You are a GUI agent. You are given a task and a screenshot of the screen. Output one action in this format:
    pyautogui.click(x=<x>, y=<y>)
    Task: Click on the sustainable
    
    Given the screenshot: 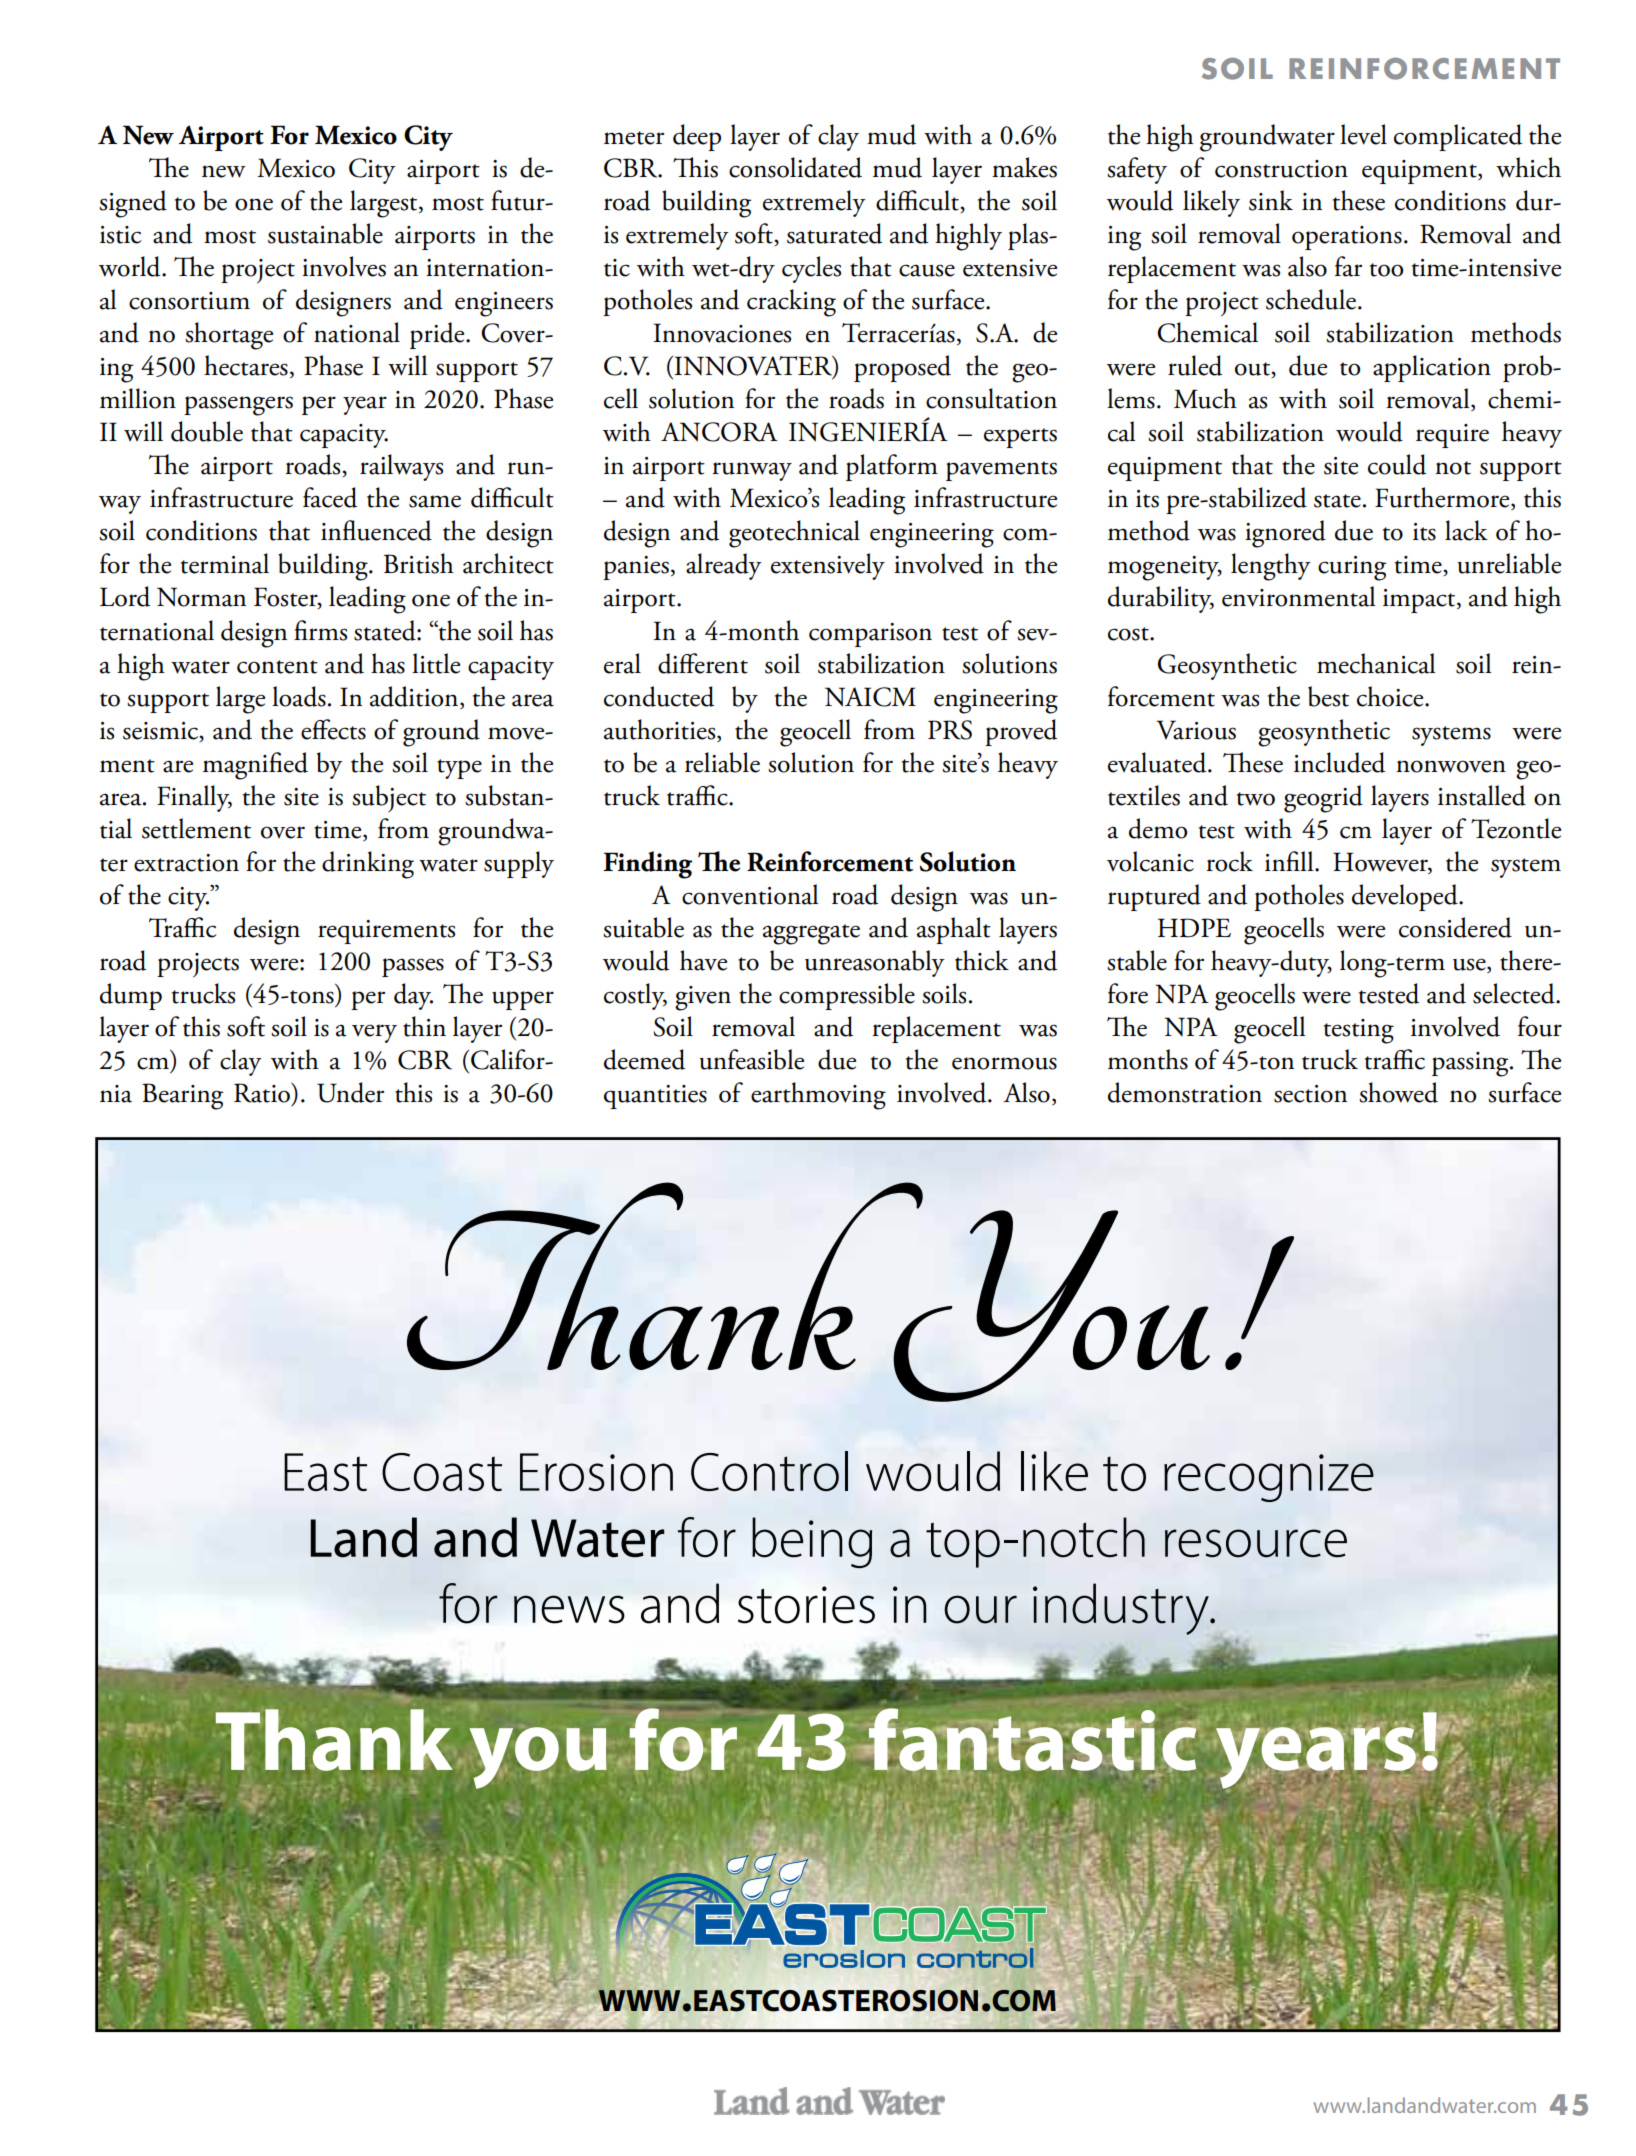 What is the action you would take?
    pyautogui.click(x=325, y=233)
